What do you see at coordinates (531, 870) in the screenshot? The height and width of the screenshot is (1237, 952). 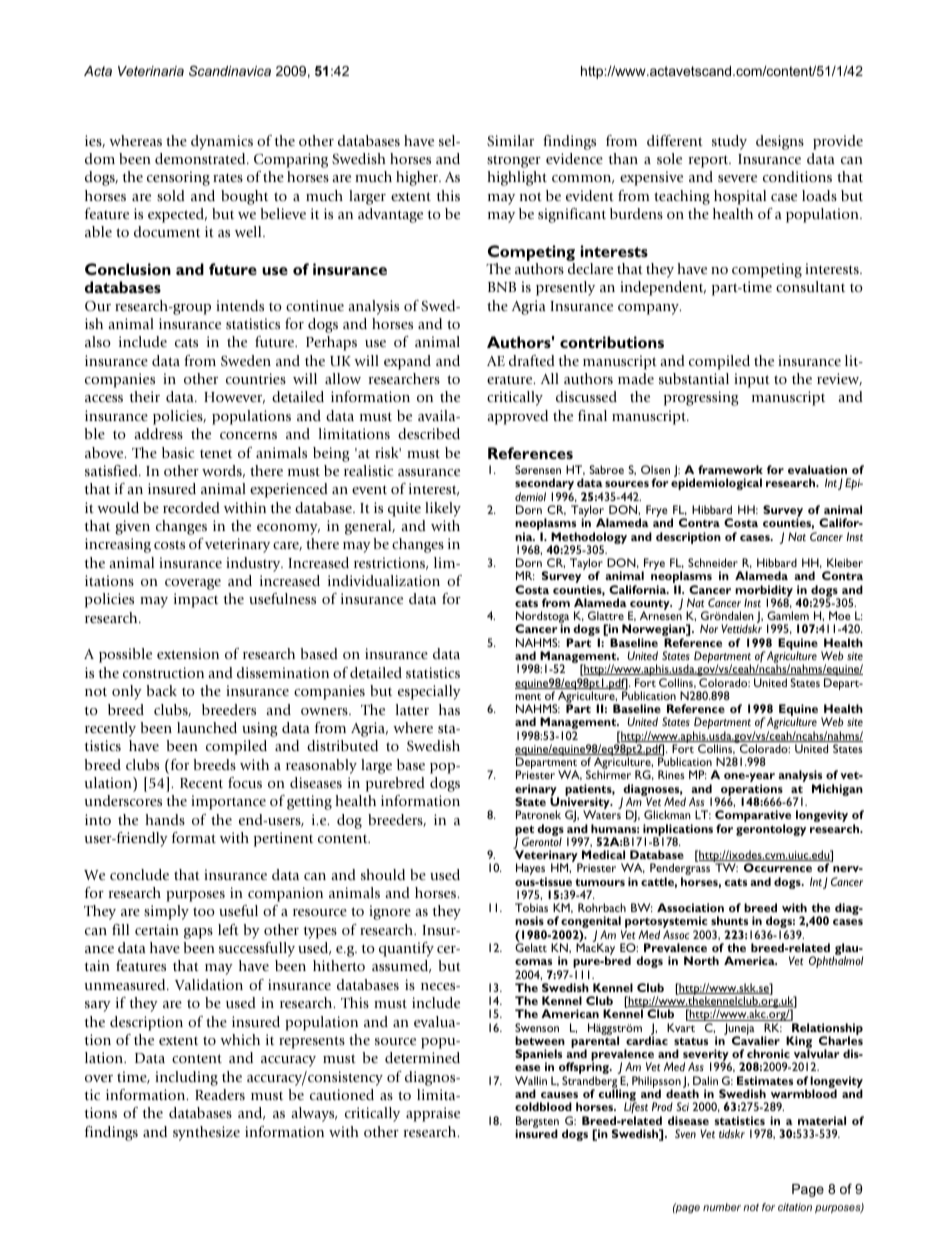 I see `Hayes` at bounding box center [531, 870].
